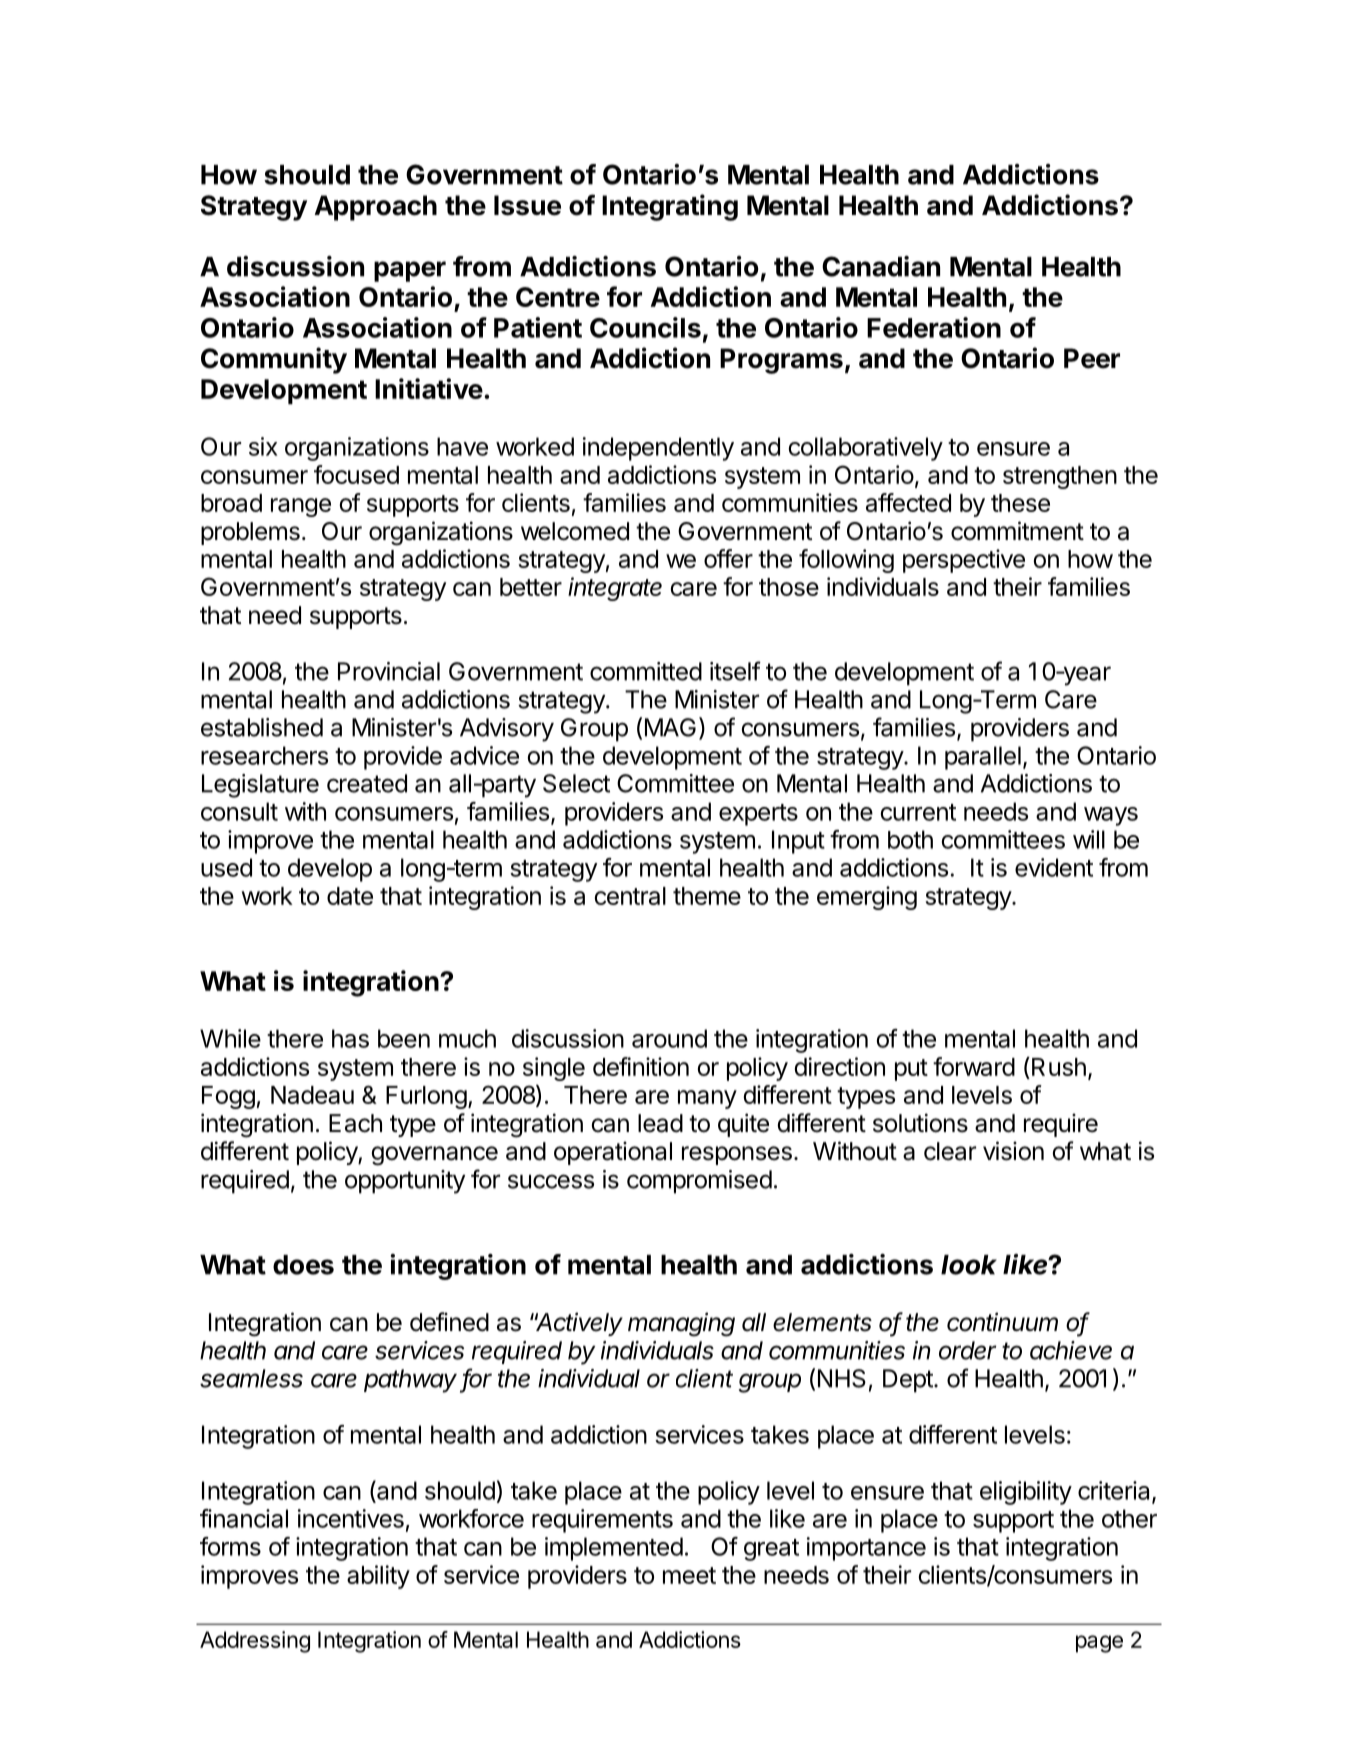  Describe the element at coordinates (707, 896) in the image. I see `theme` at that location.
